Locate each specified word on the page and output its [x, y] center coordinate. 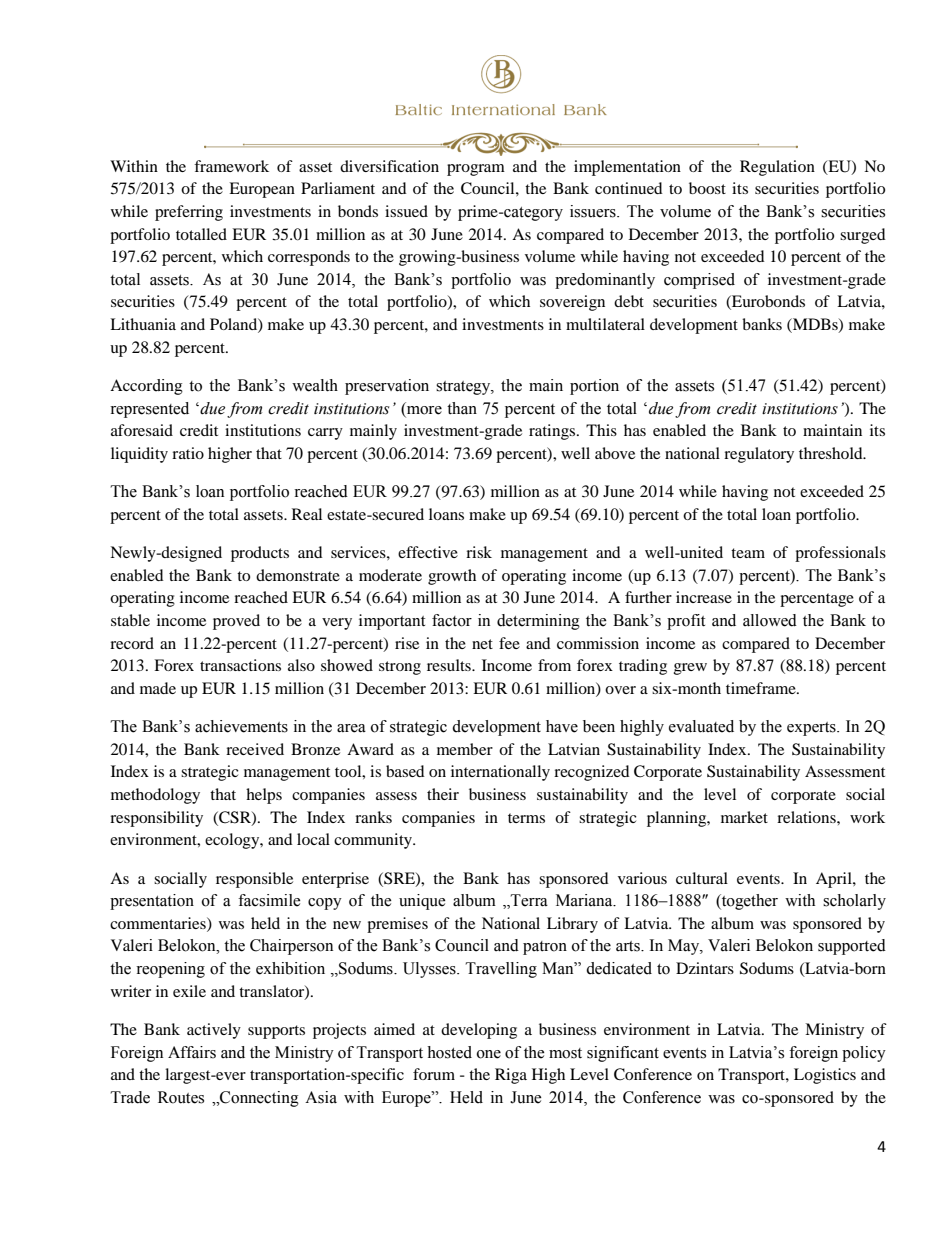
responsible [254, 880]
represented [149, 410]
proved [236, 622]
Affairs [192, 1052]
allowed [770, 620]
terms [526, 818]
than [462, 408]
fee [509, 643]
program [476, 170]
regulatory [759, 455]
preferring [189, 213]
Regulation [777, 168]
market [744, 817]
